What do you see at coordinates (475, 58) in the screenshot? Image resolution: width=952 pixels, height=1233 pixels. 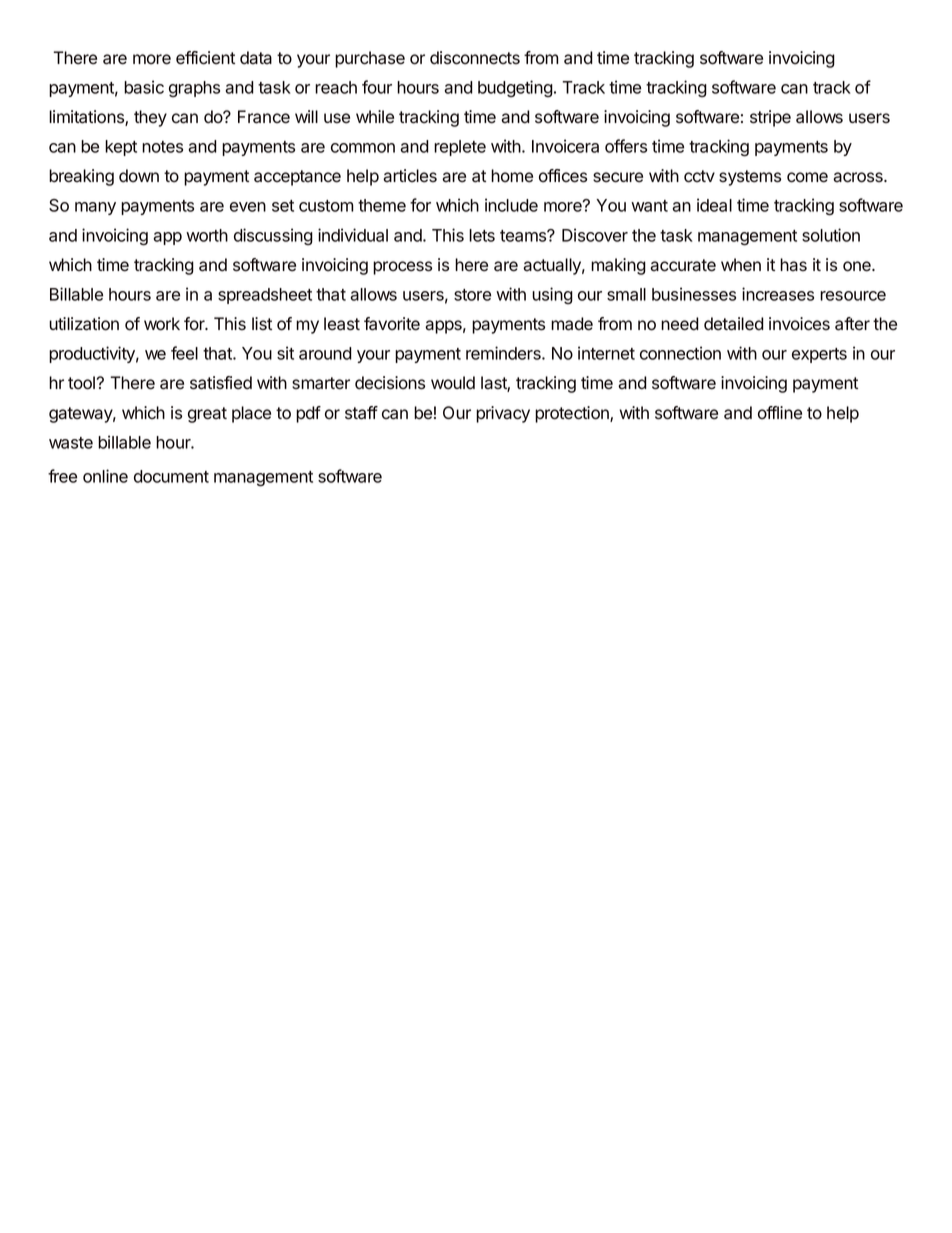 I see `disconnects` at bounding box center [475, 58].
